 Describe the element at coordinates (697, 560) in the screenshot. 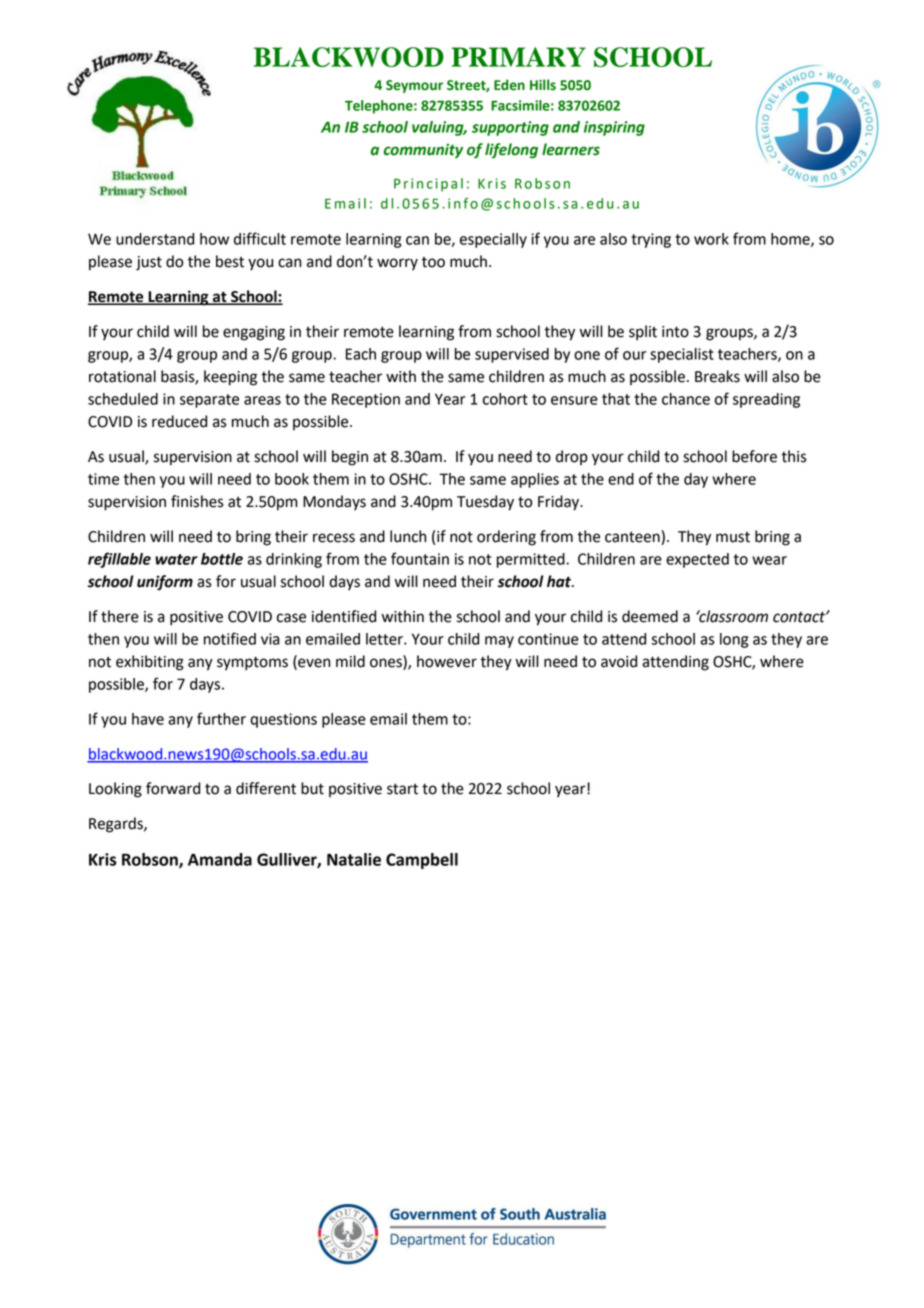

I see `expected` at that location.
